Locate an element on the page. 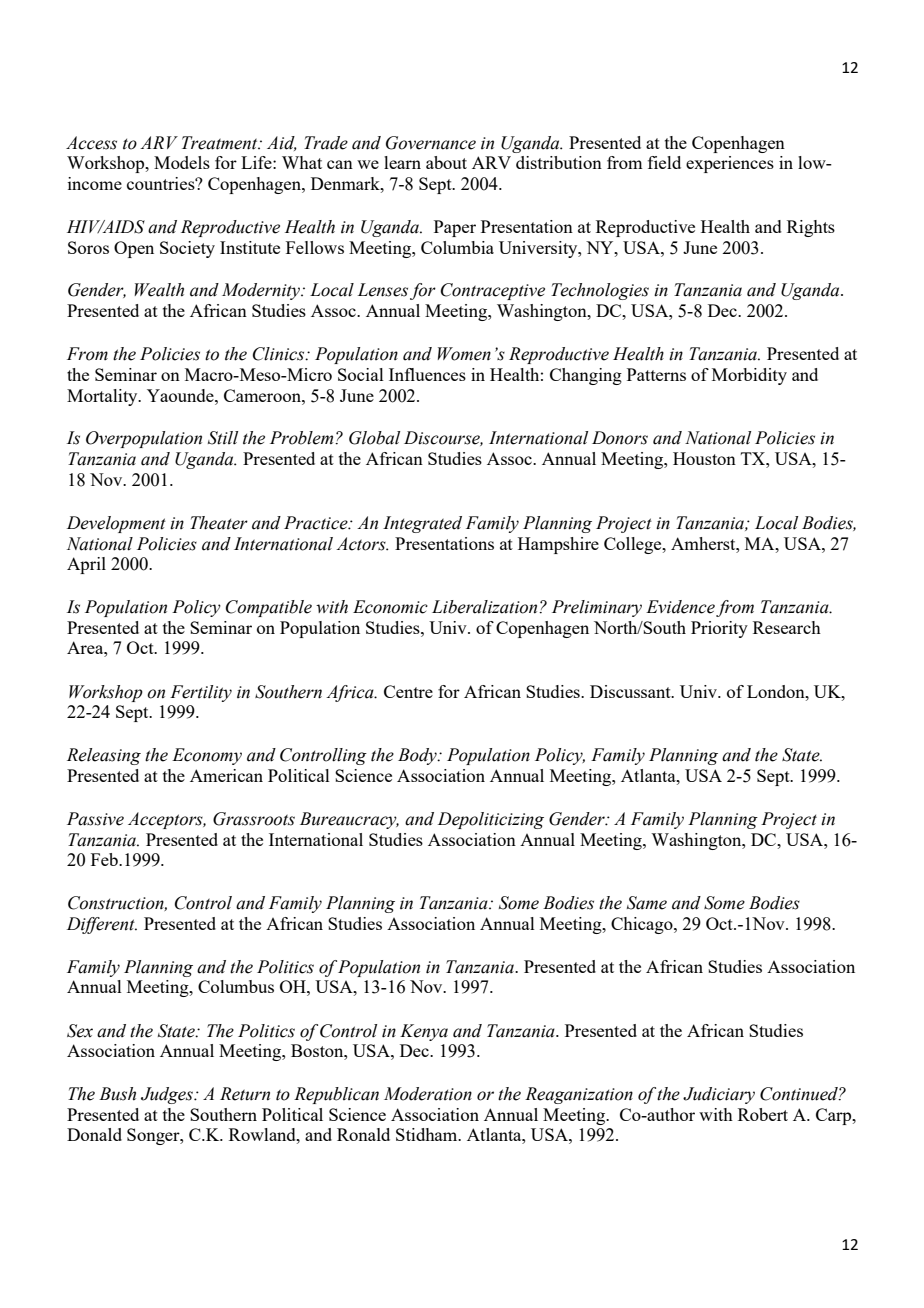 The width and height of the image is (924, 1308). American is located at coordinates (226, 775).
